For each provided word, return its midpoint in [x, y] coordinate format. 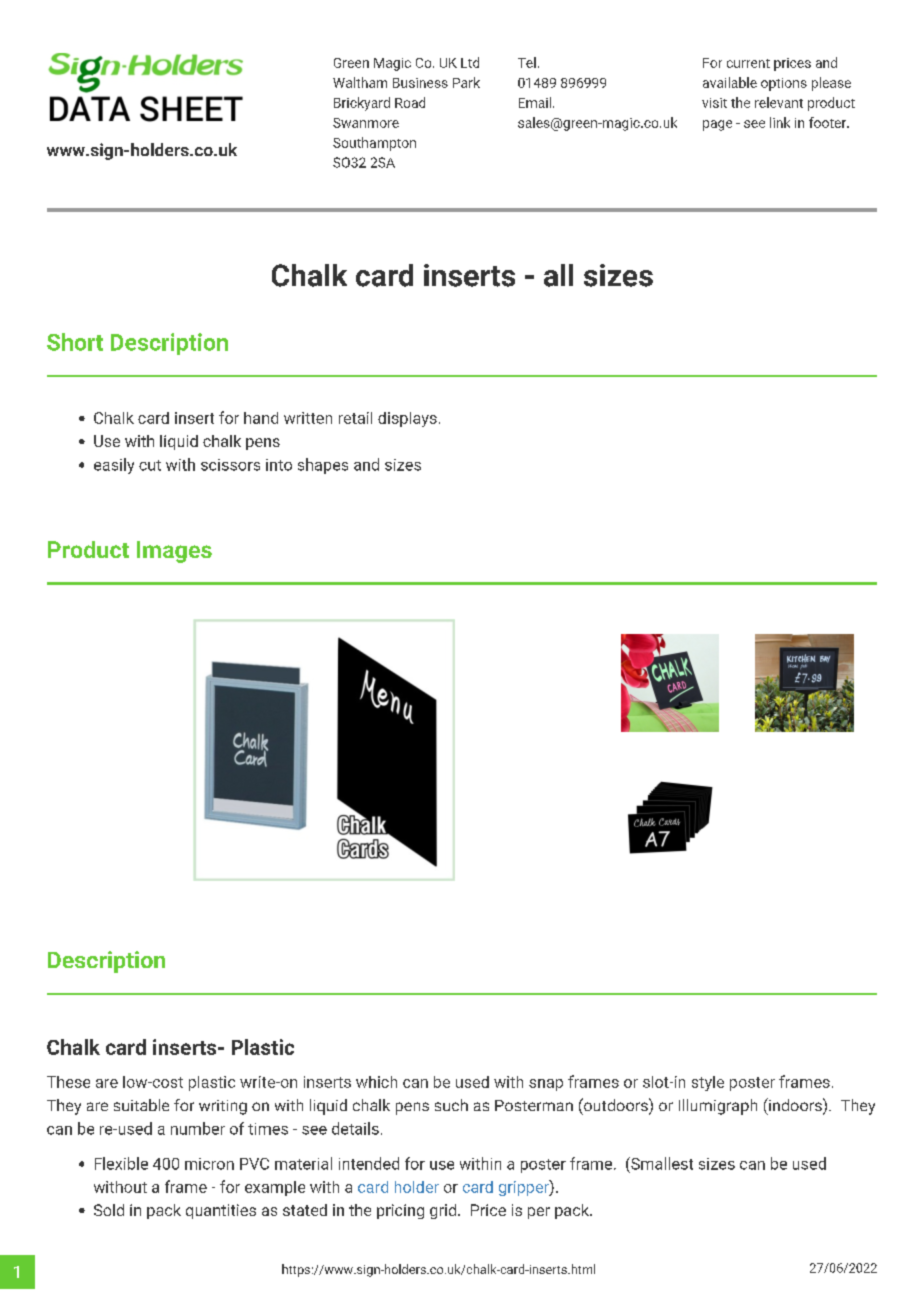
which [376, 1082]
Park [466, 82]
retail [355, 418]
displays [407, 419]
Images [174, 552]
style [708, 1083]
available [730, 82]
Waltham [360, 82]
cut [150, 465]
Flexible [121, 1163]
